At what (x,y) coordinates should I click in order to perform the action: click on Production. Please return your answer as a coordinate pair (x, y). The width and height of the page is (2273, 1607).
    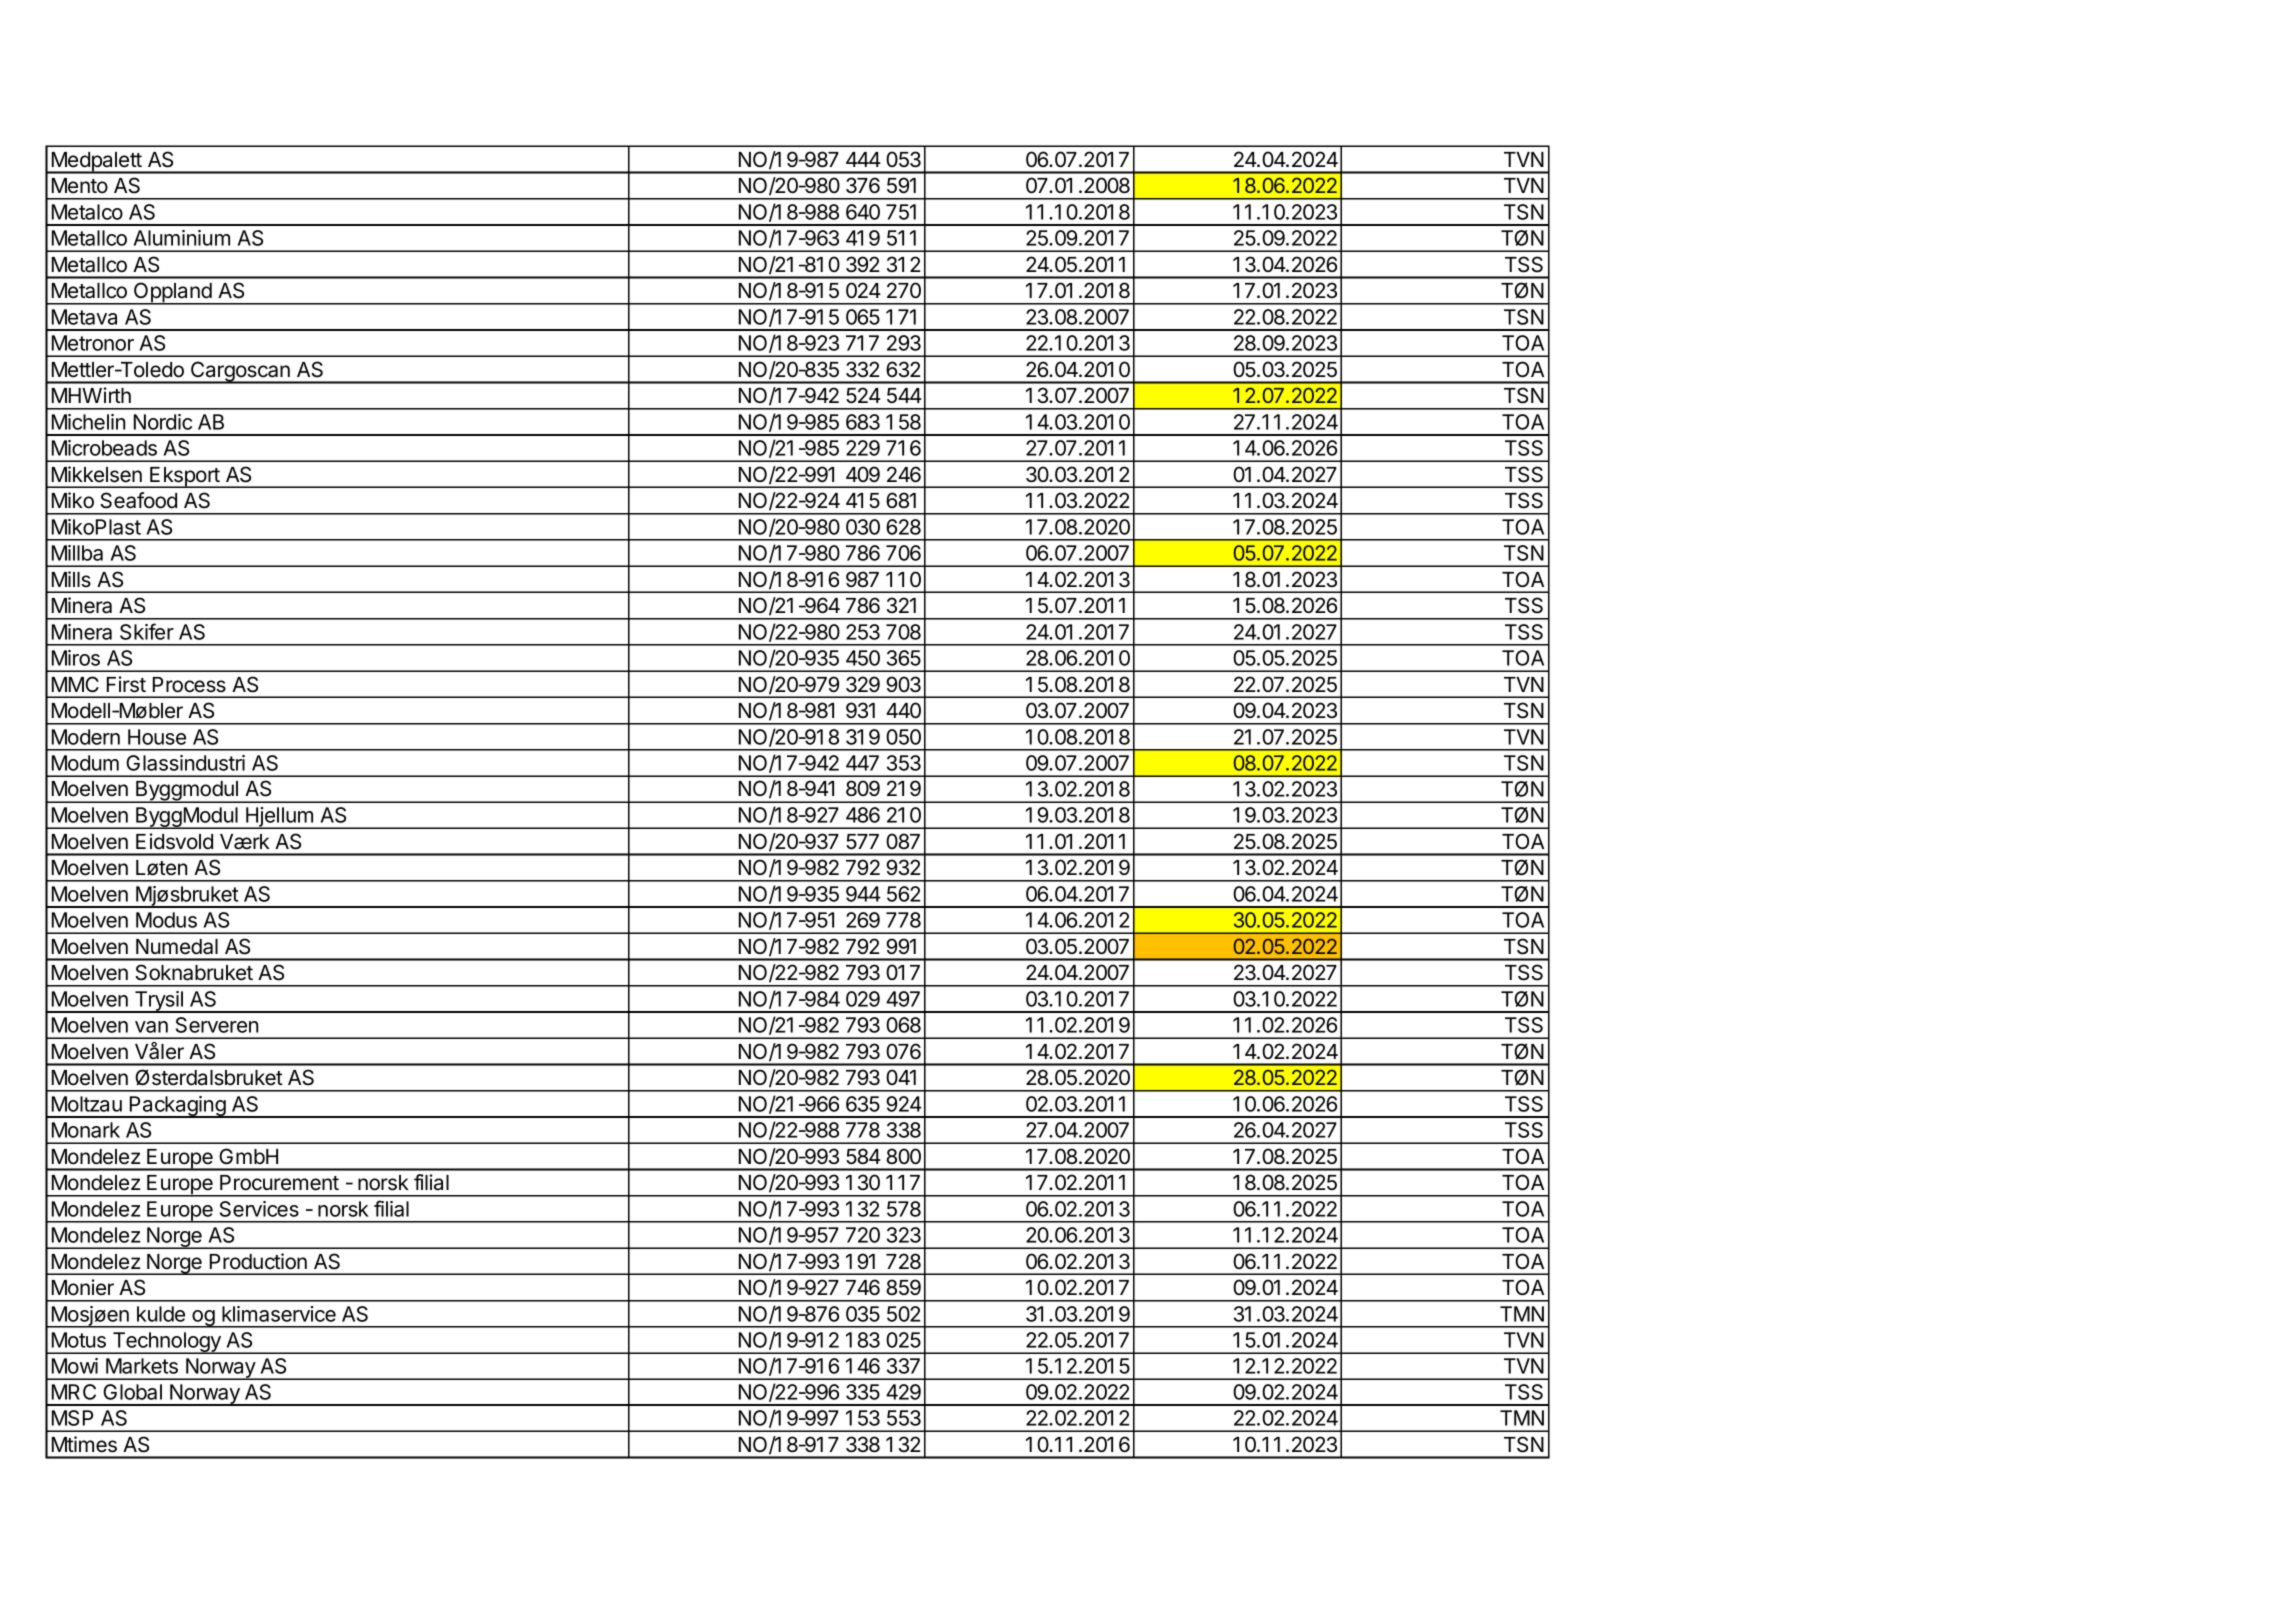
    Looking at the image, I should click on (258, 1261).
